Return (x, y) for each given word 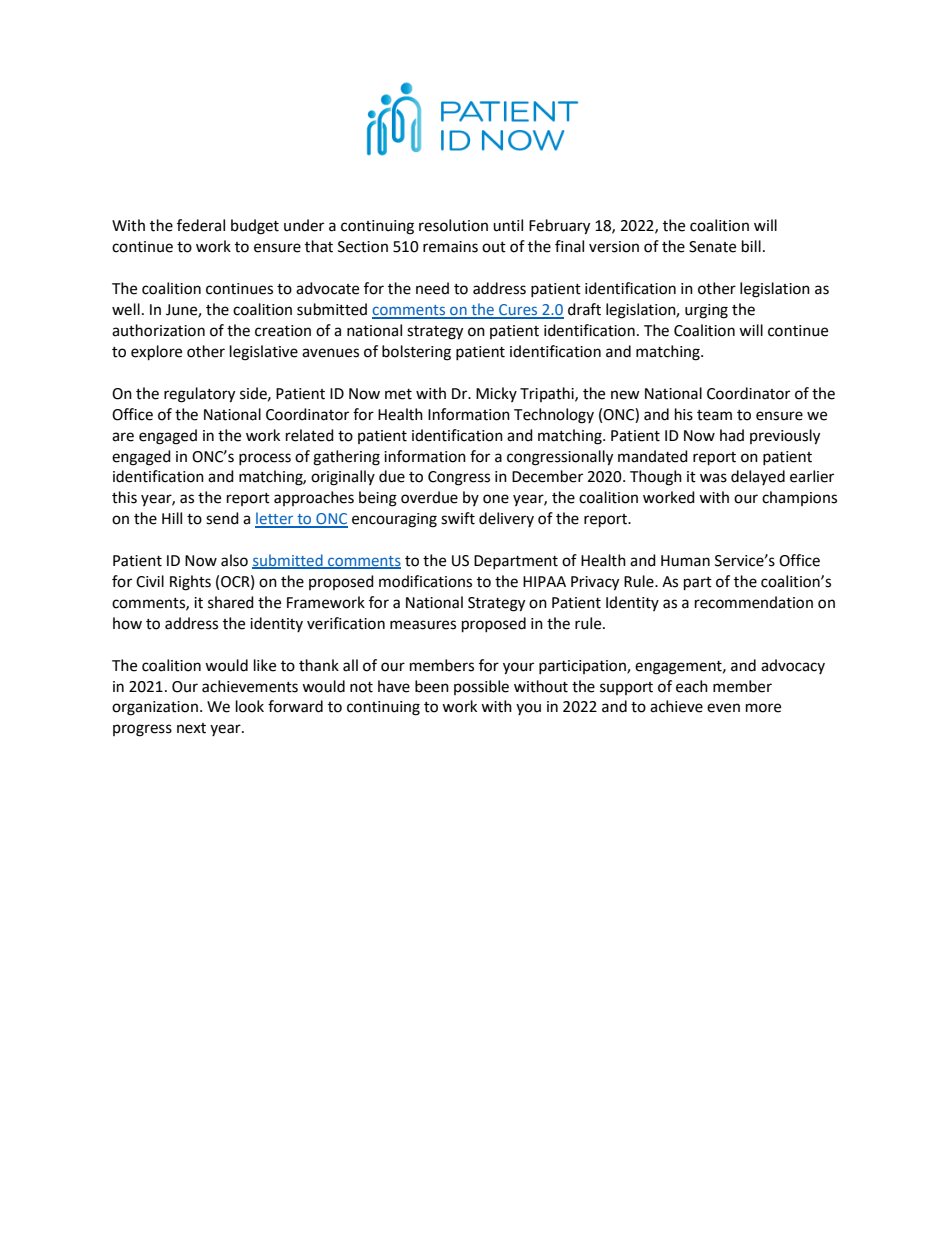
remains (450, 247)
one (496, 499)
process (265, 459)
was (713, 478)
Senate (712, 247)
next (191, 728)
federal (201, 225)
